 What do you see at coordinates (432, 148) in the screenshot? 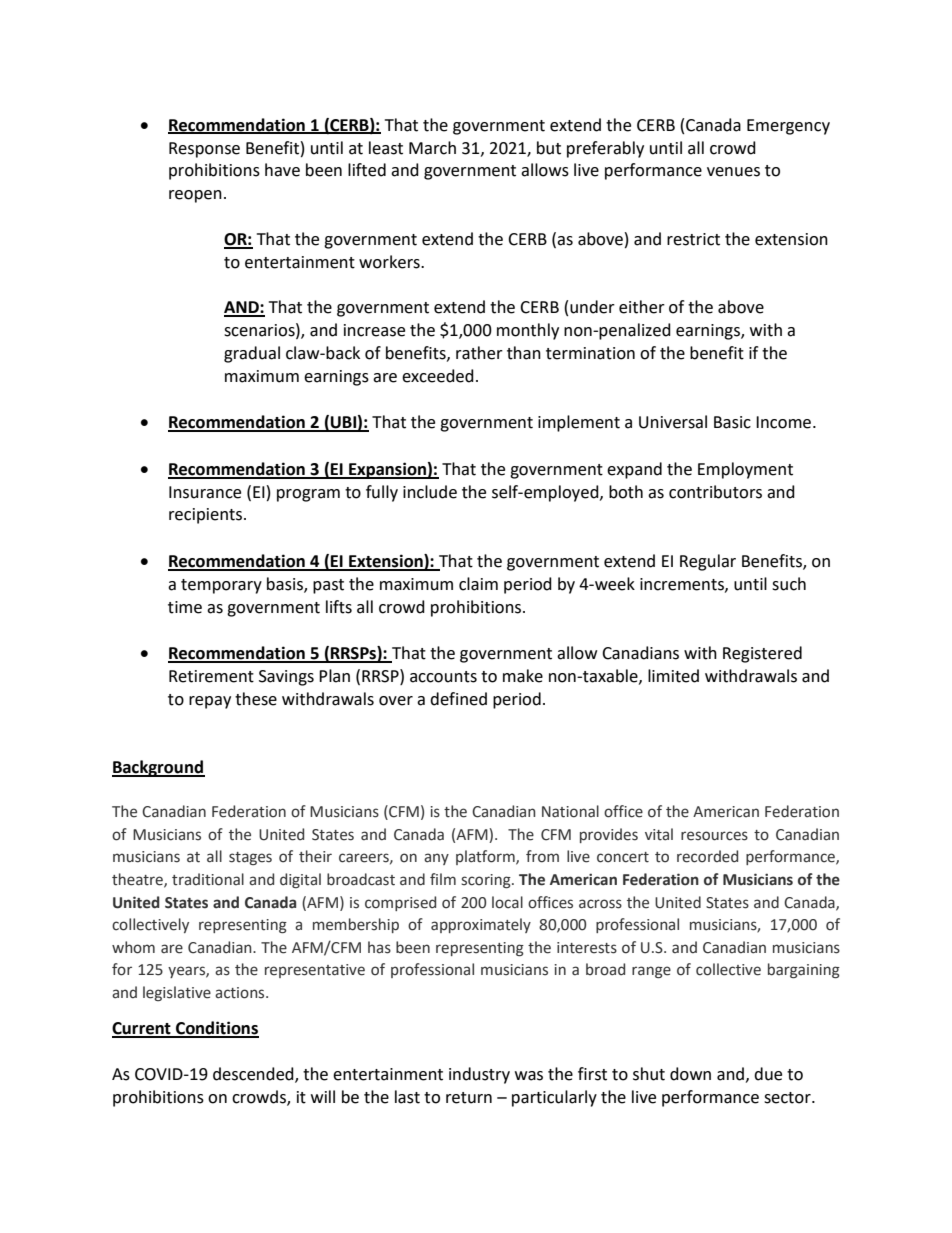
I see `March` at bounding box center [432, 148].
